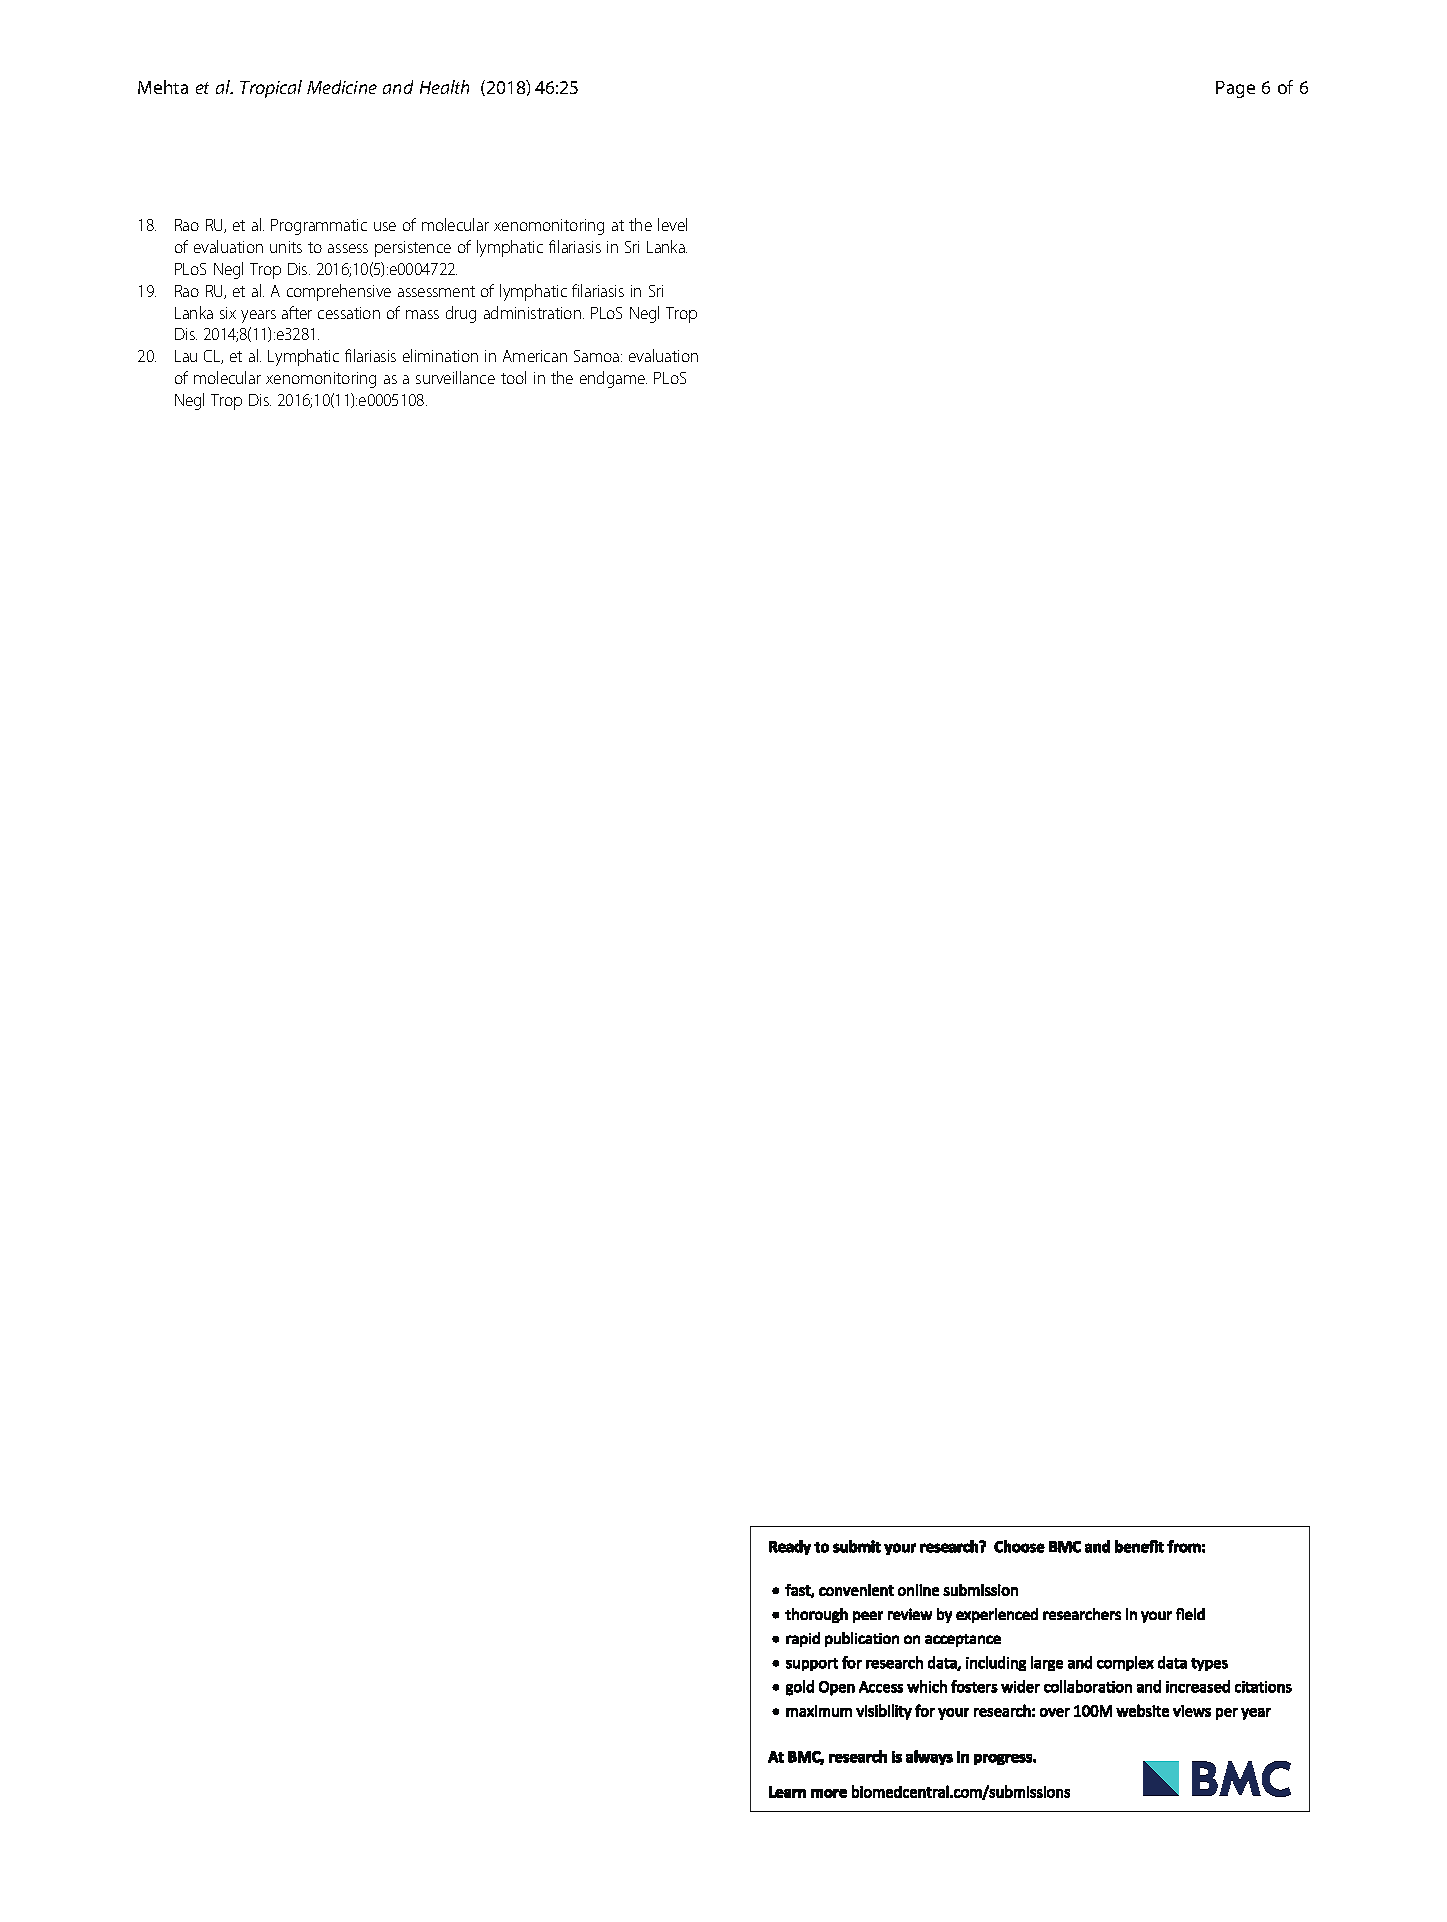 The image size is (1447, 1922). What do you see at coordinates (672, 224) in the screenshot?
I see `level` at bounding box center [672, 224].
